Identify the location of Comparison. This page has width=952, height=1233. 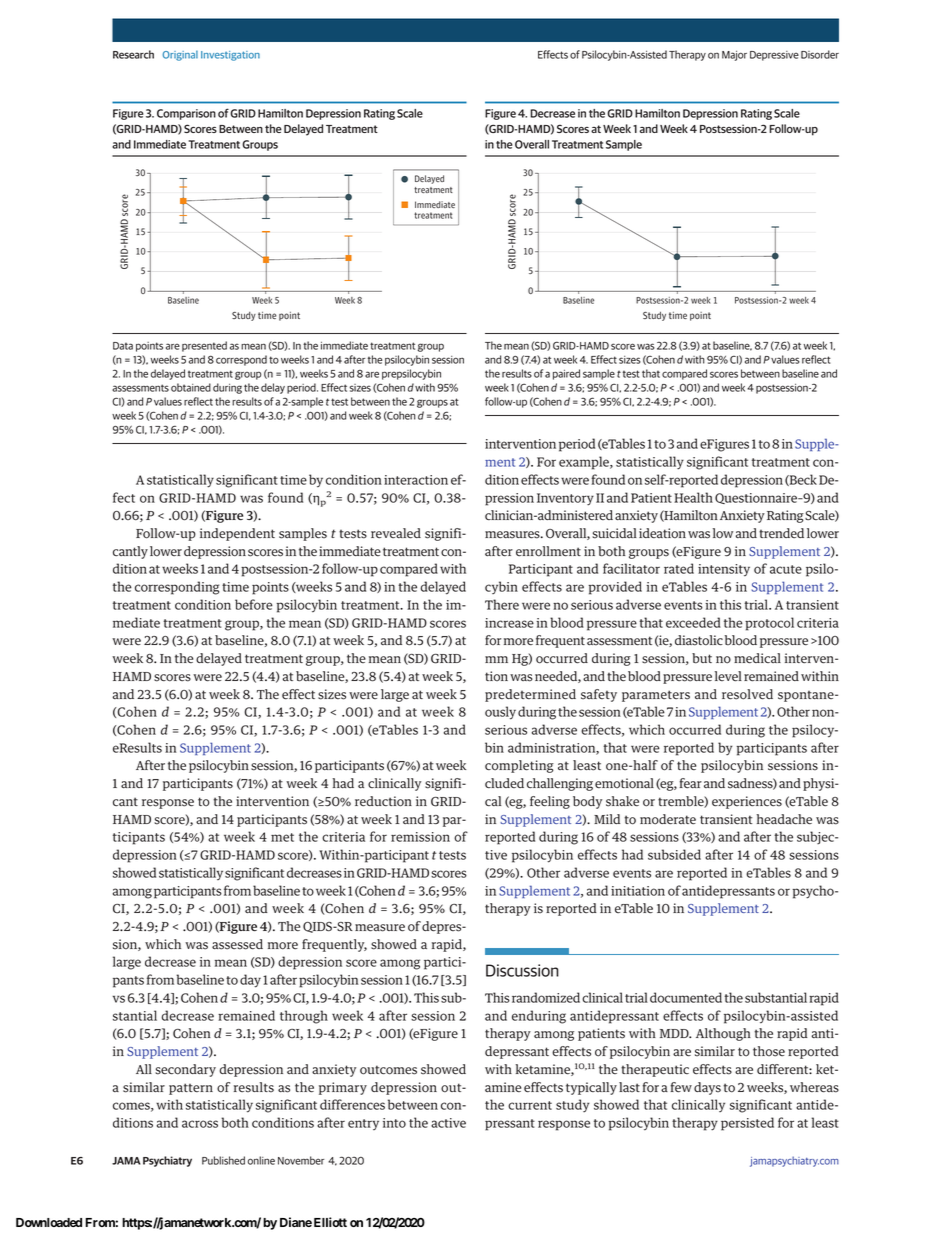
(186, 114).
